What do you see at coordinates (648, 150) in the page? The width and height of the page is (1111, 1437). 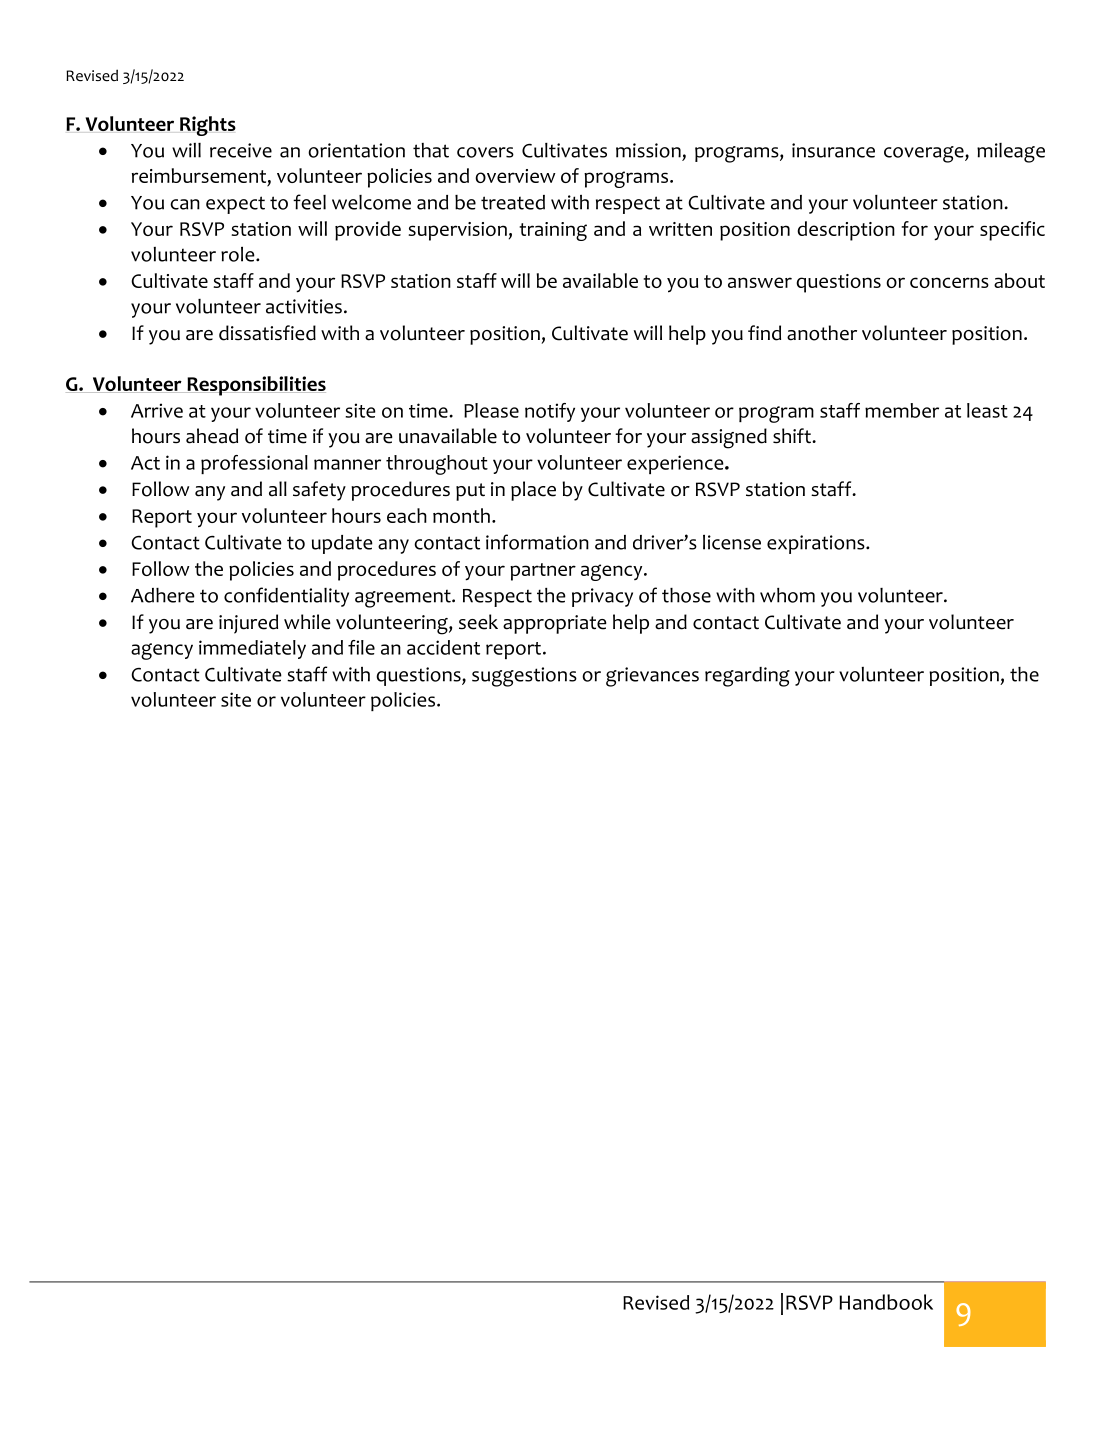 I see `mission` at bounding box center [648, 150].
